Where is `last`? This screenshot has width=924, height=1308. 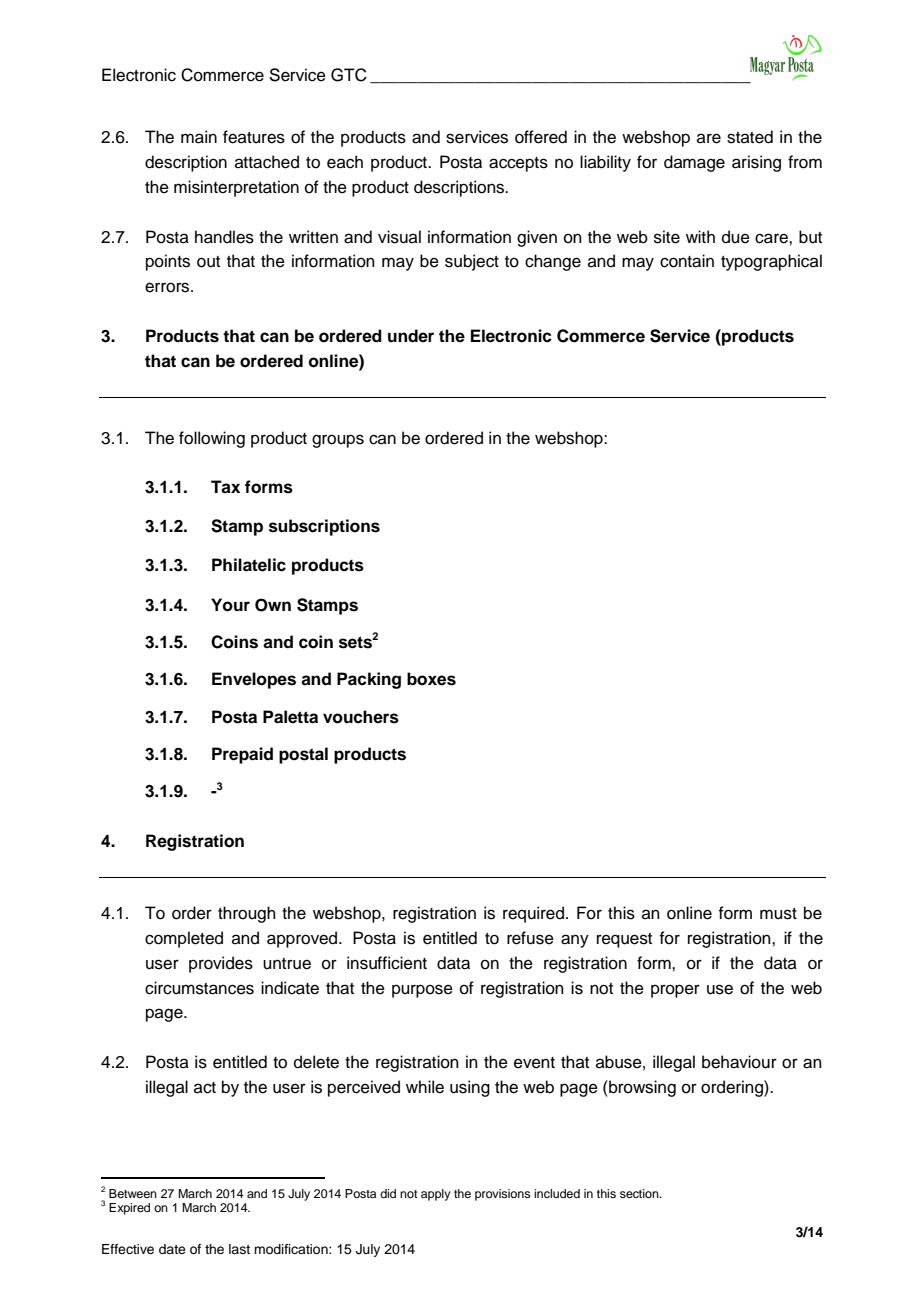
last is located at coordinates (239, 1249).
